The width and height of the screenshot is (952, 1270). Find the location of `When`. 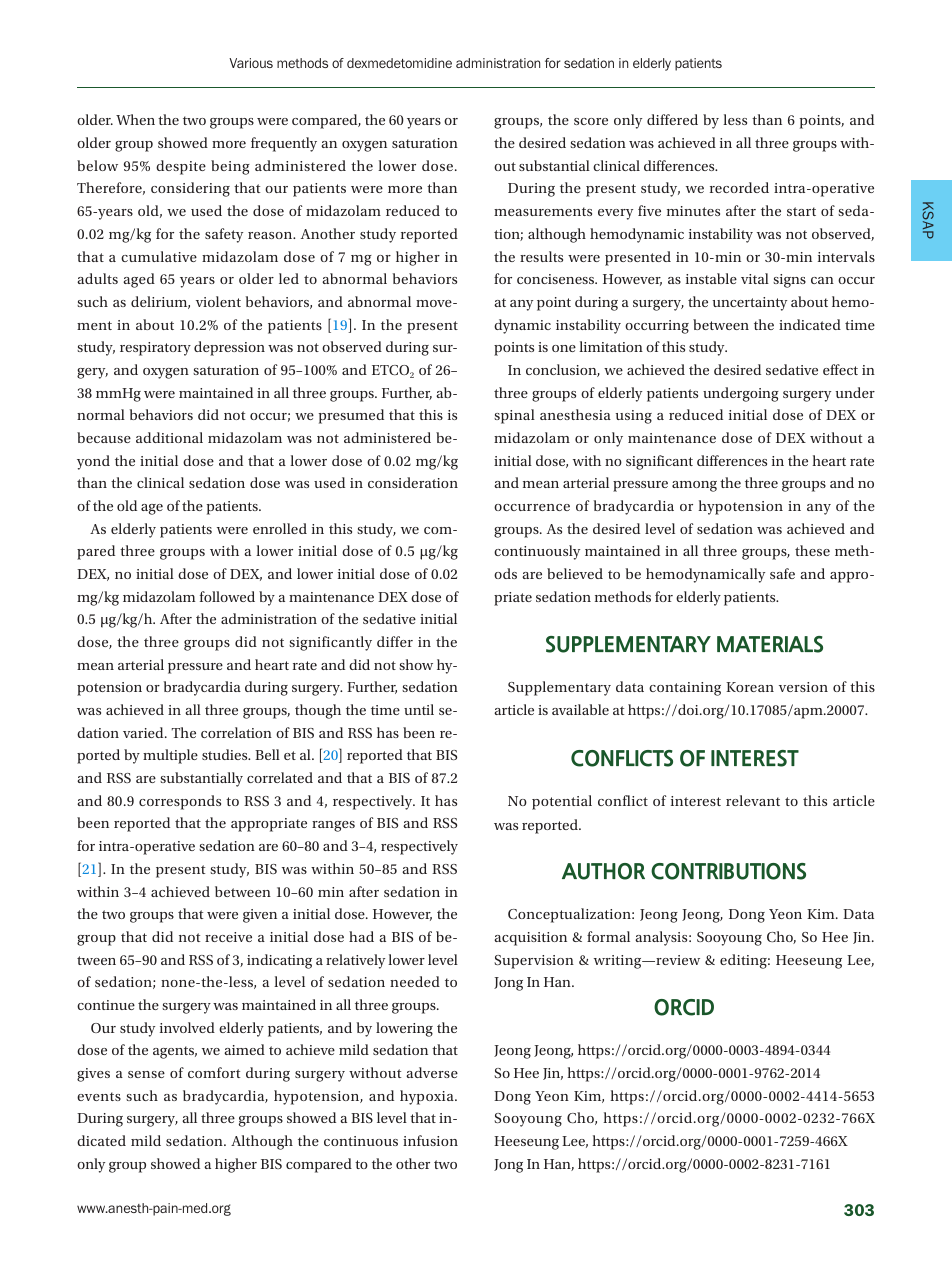

When is located at coordinates (135, 119).
